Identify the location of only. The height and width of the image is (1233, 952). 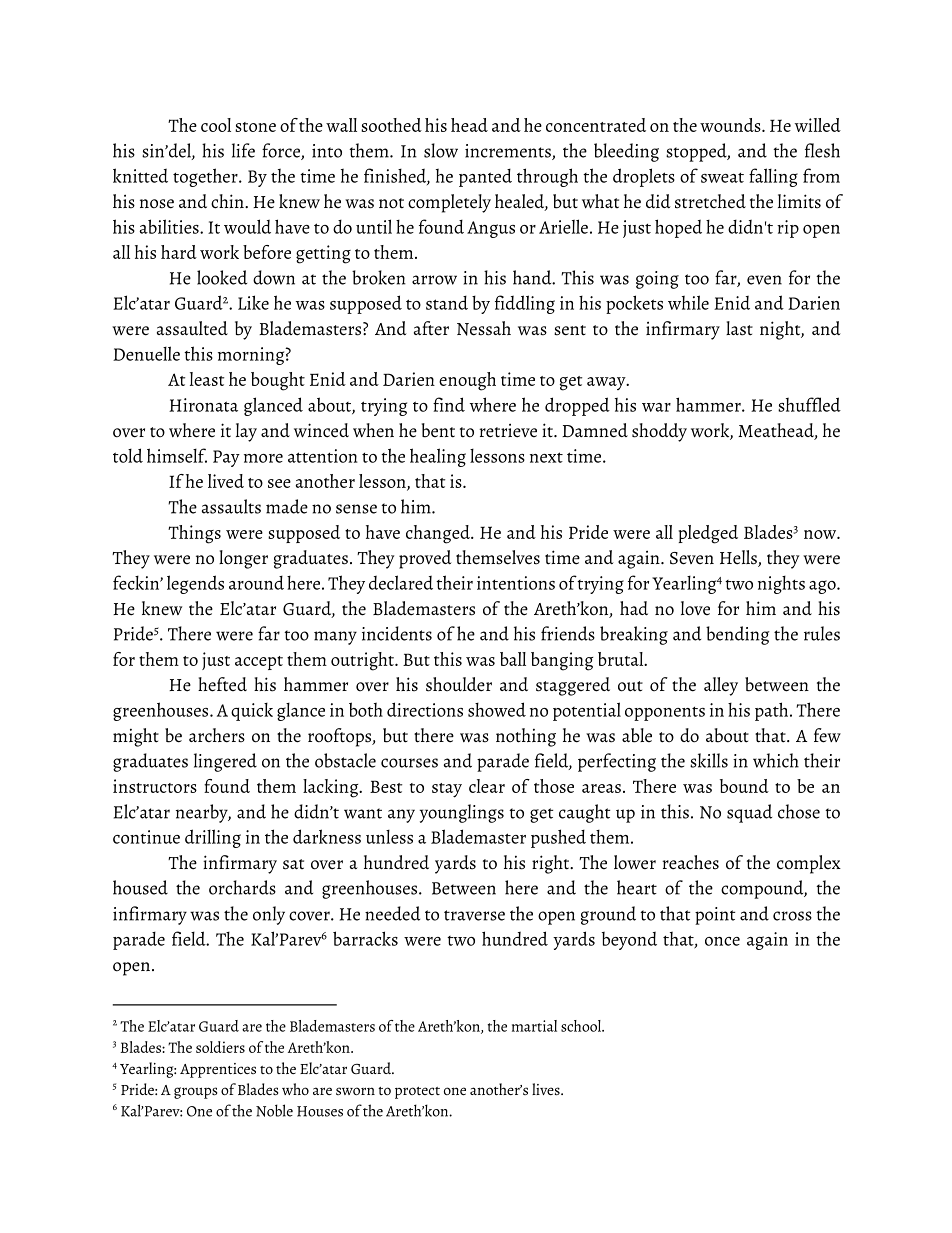
(269, 915).
